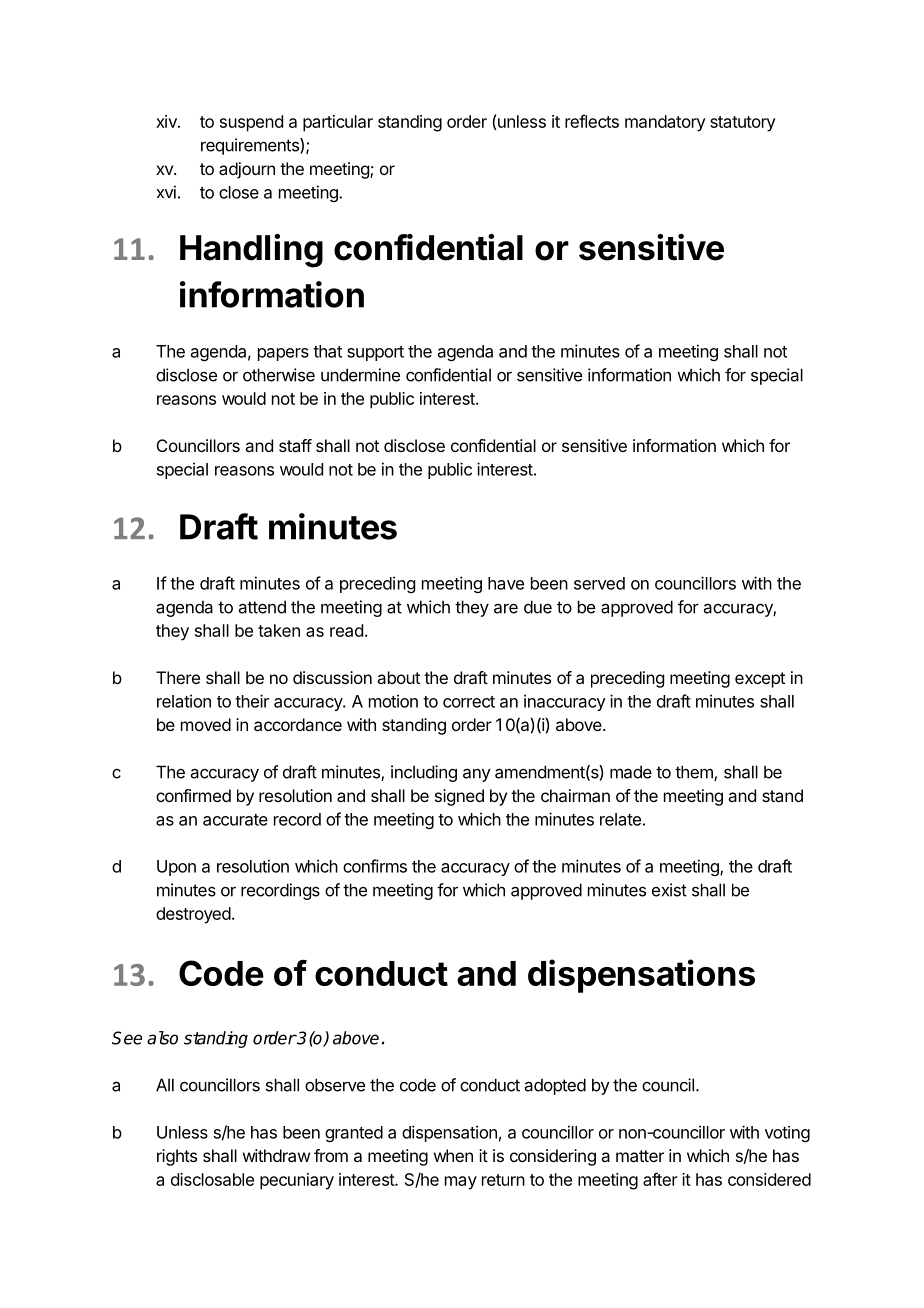 The height and width of the screenshot is (1308, 924). Describe the element at coordinates (453, 1155) in the screenshot. I see `when` at that location.
